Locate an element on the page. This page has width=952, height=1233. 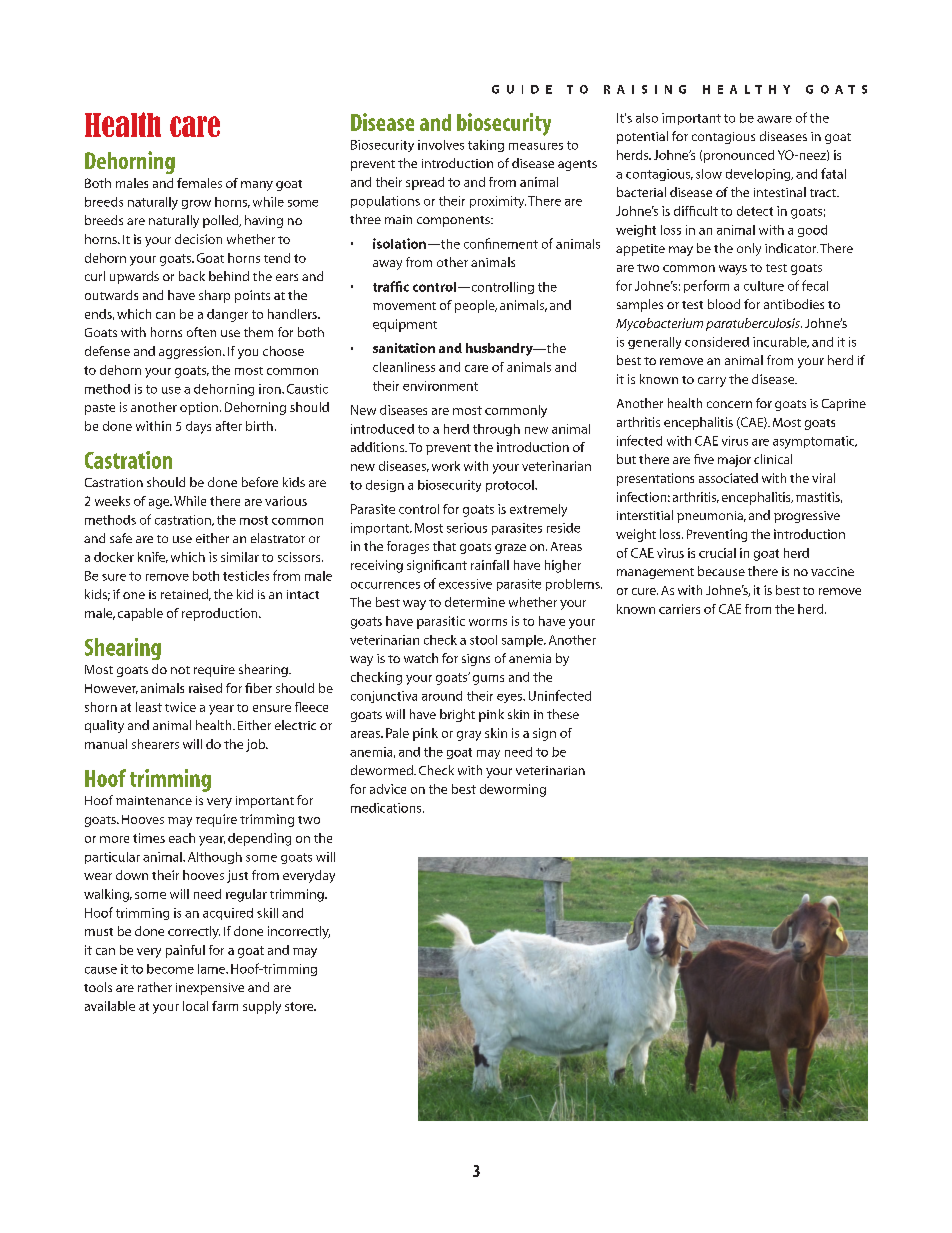
taking is located at coordinates (486, 146).
